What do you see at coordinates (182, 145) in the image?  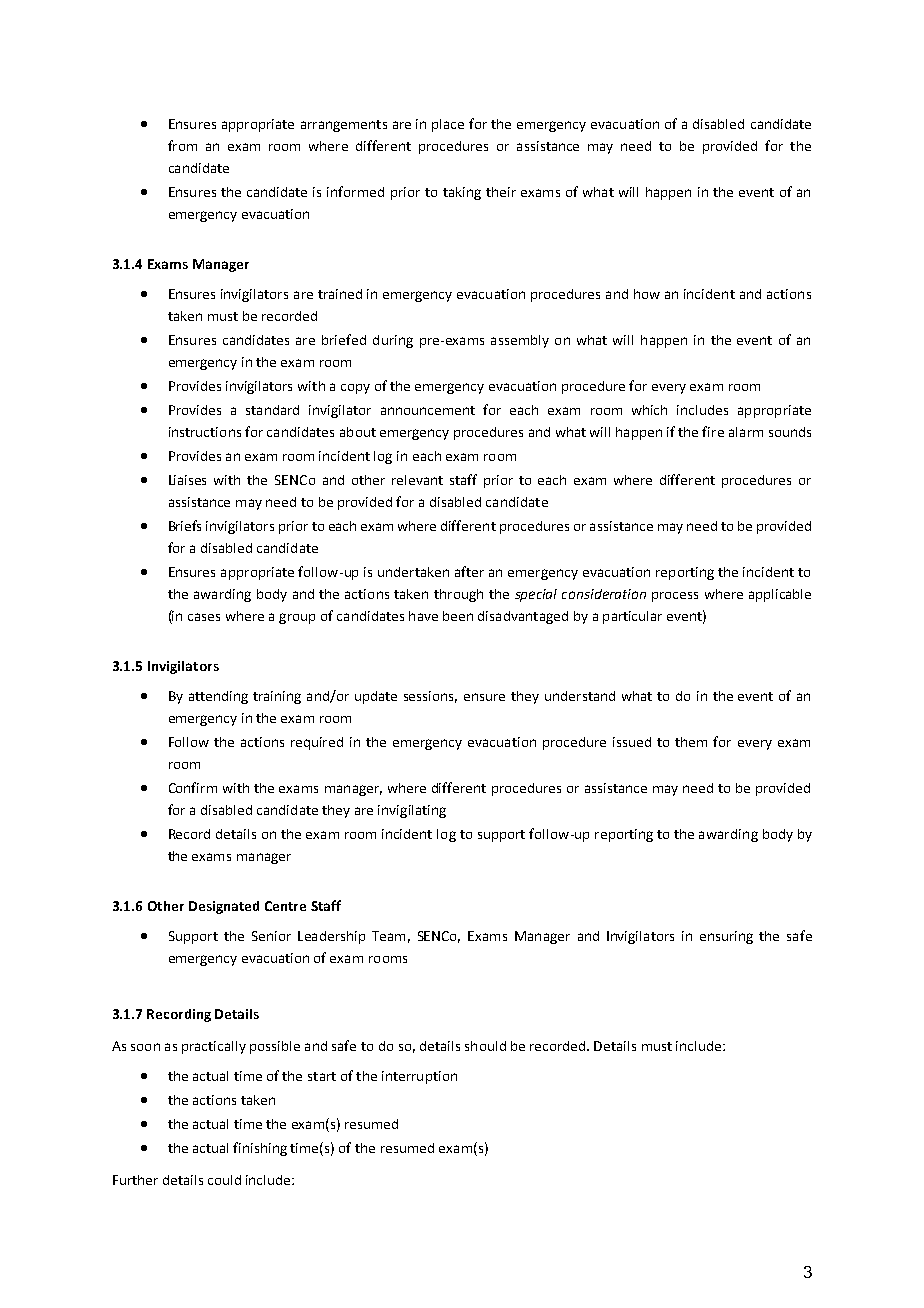 I see `from` at bounding box center [182, 145].
